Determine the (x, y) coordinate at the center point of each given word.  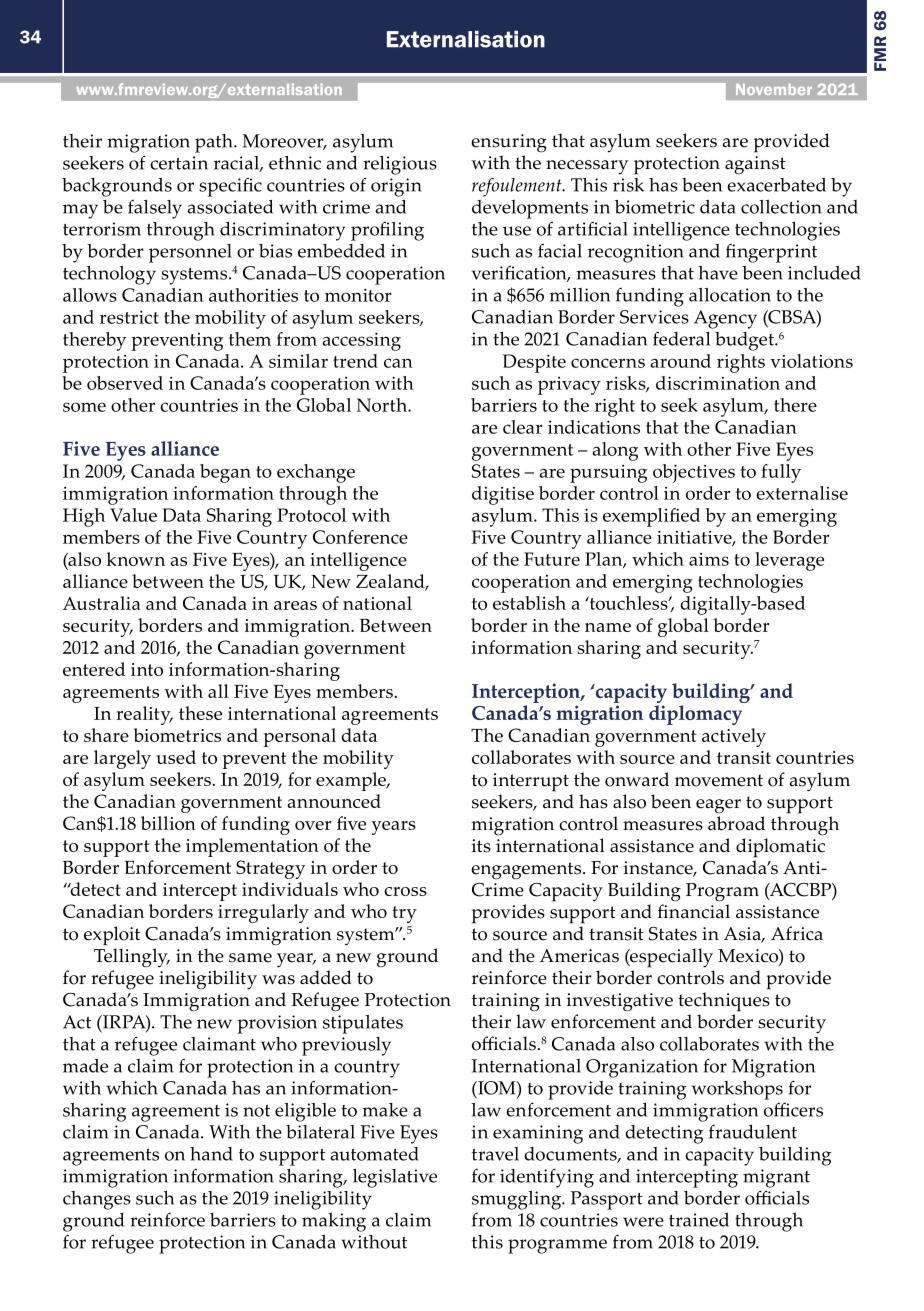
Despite (534, 363)
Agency (725, 319)
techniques (724, 1002)
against (755, 165)
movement (719, 780)
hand (211, 1154)
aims (709, 559)
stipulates (363, 1024)
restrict (129, 317)
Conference (360, 537)
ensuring (509, 143)
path (215, 143)
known (135, 559)
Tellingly (132, 958)
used (176, 757)
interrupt (531, 782)
